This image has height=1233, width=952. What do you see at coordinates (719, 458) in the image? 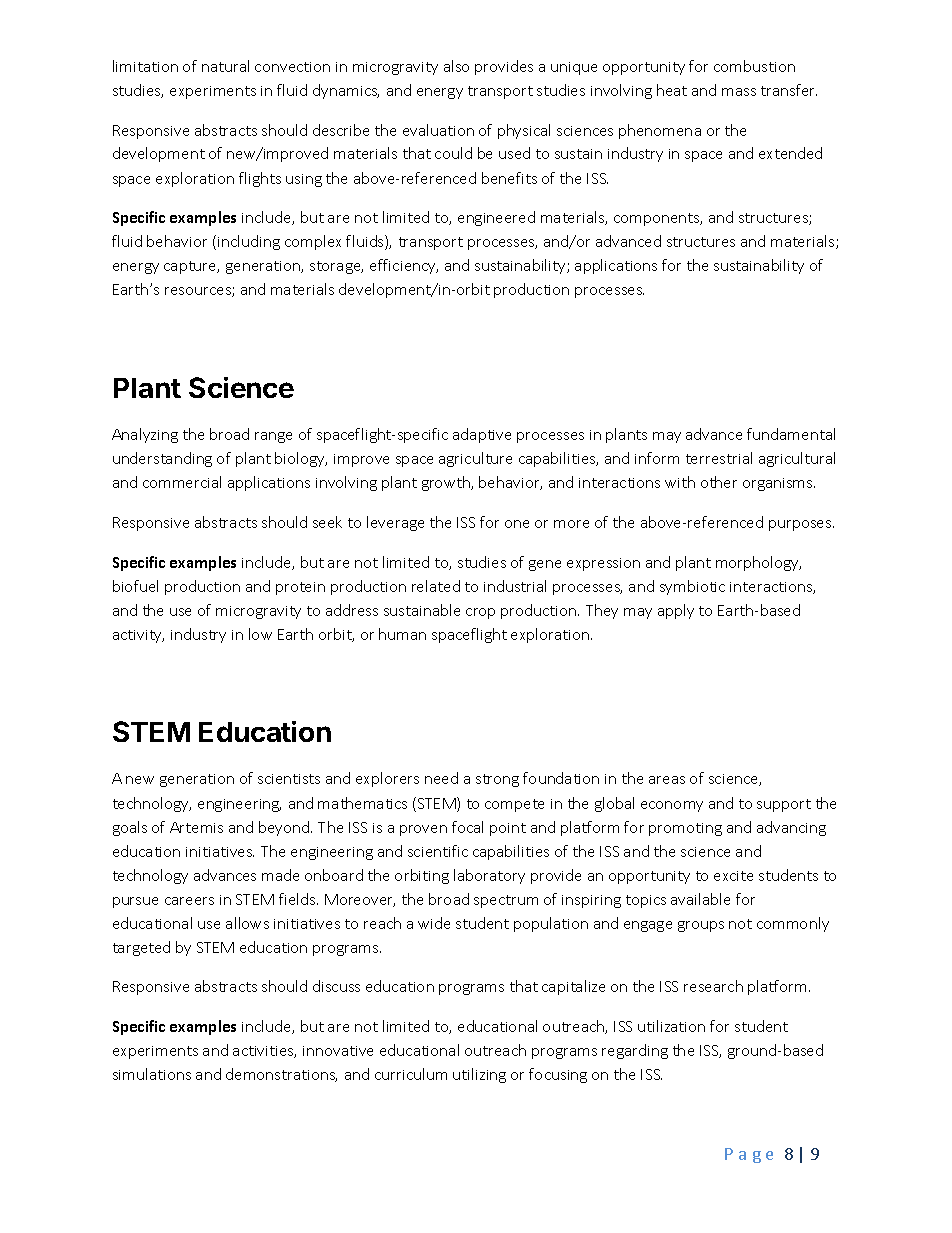
I see `terrestrial` at bounding box center [719, 458].
